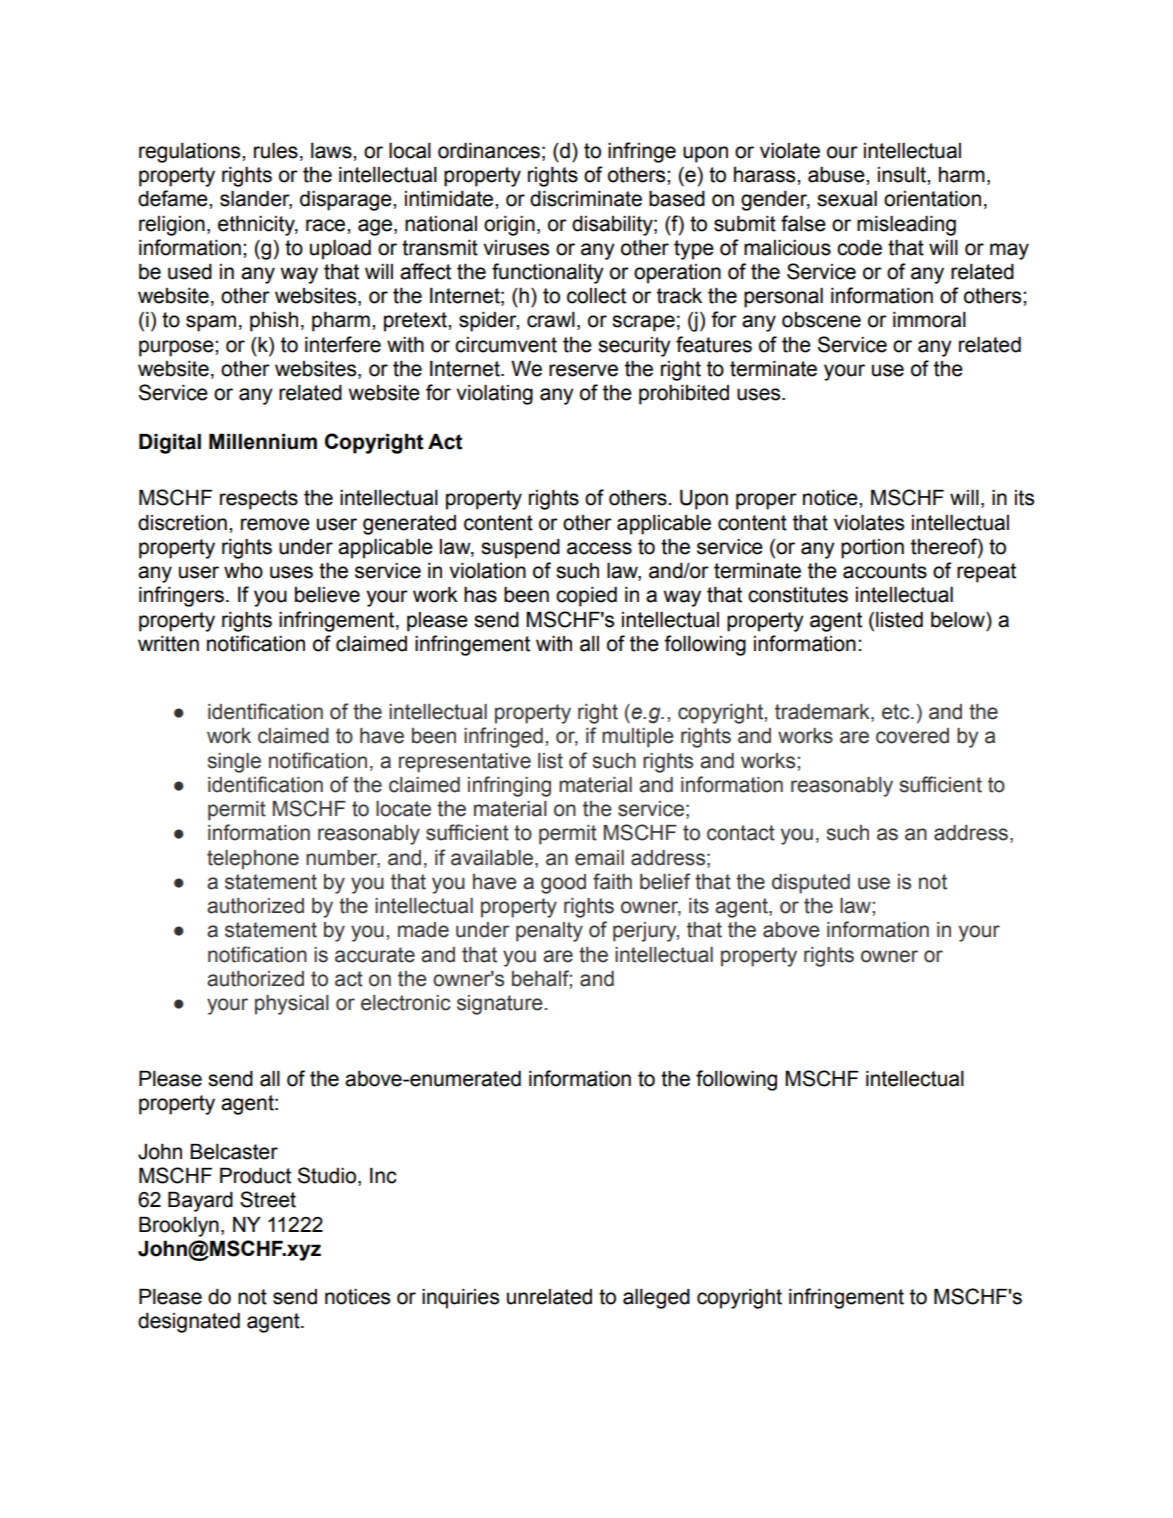 The height and width of the screenshot is (1518, 1173). Describe the element at coordinates (234, 763) in the screenshot. I see `single` at that location.
